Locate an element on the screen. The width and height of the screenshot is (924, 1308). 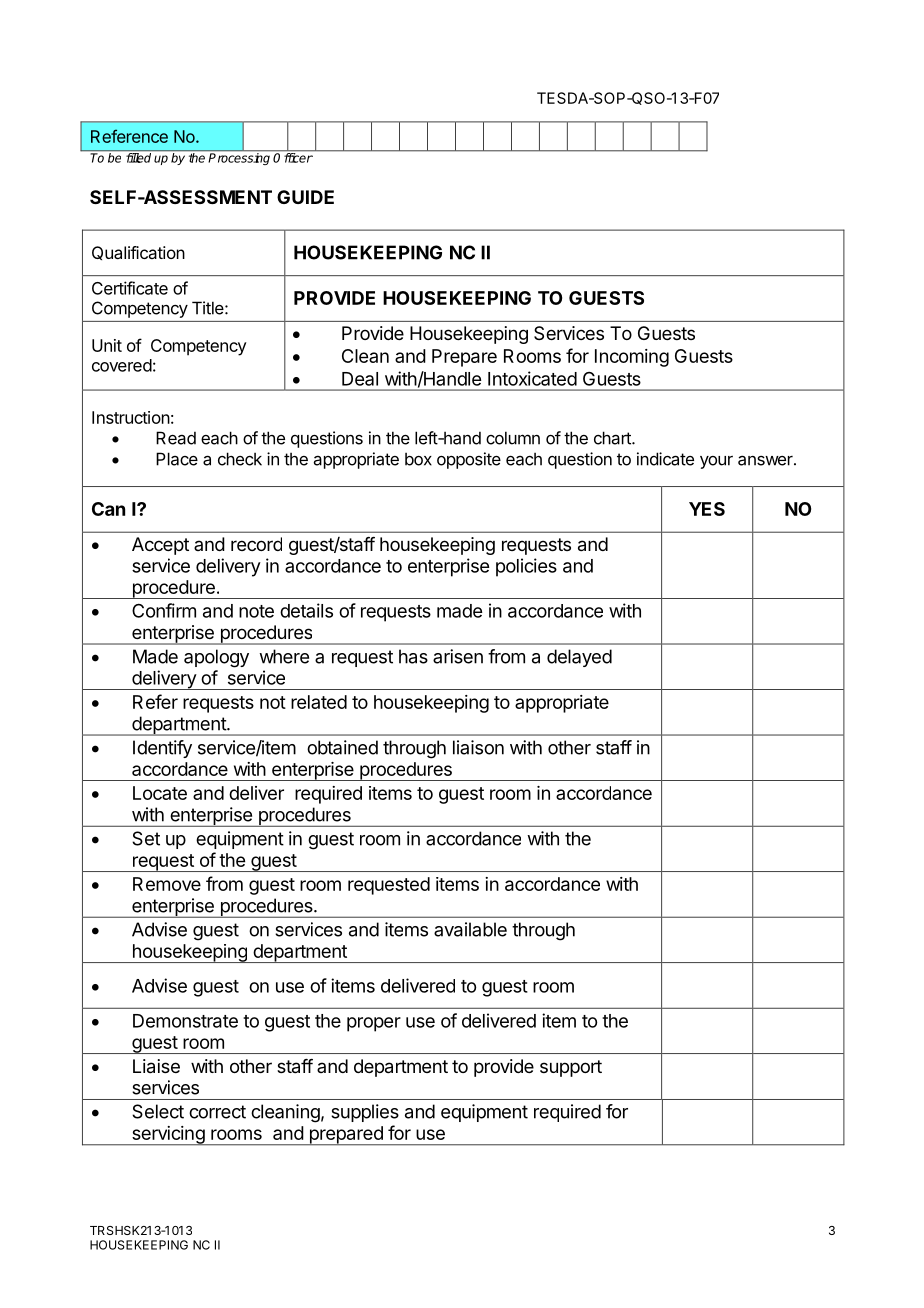
Select is located at coordinates (158, 1111).
